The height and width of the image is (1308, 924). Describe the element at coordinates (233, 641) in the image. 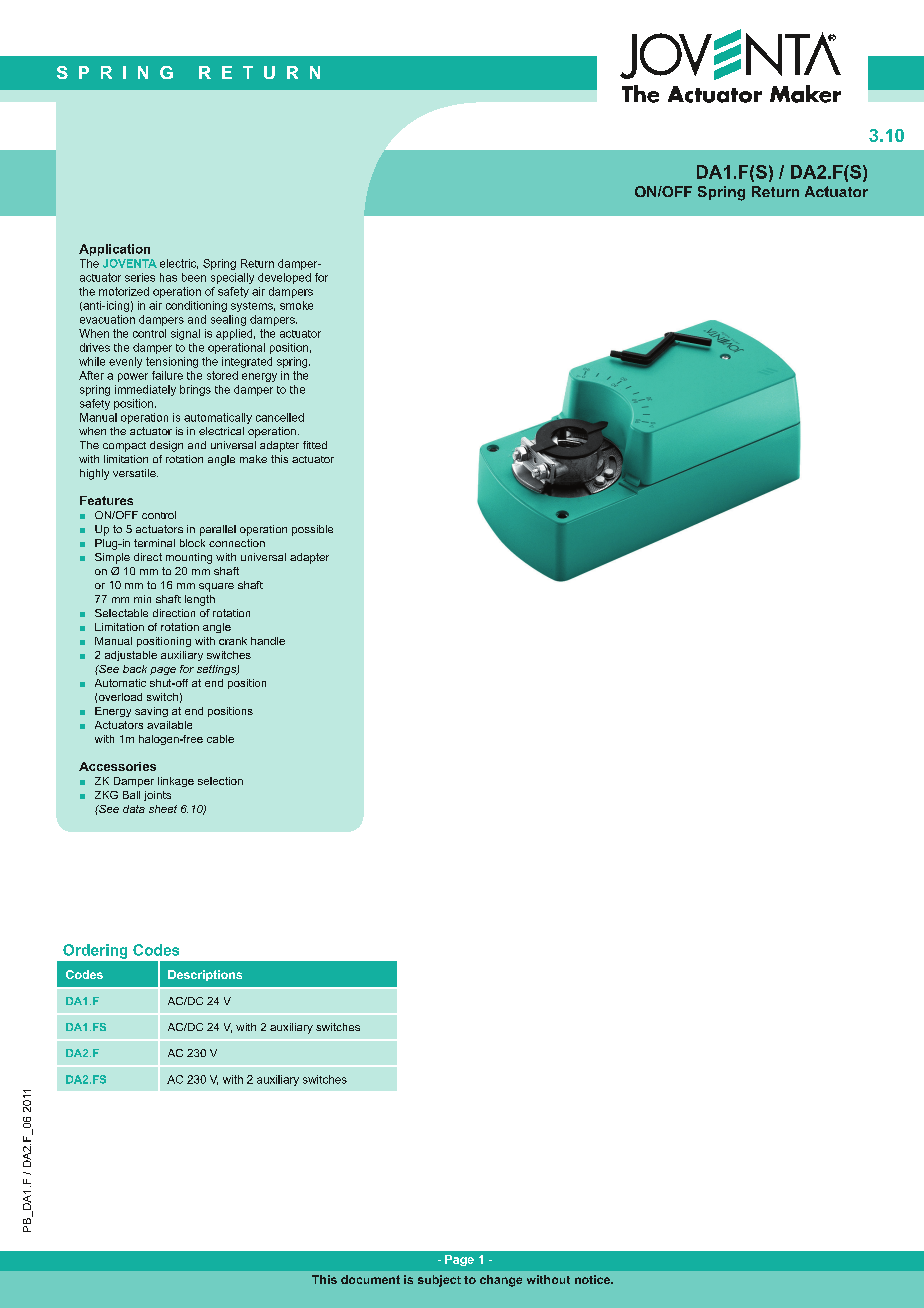

I see `crank` at that location.
